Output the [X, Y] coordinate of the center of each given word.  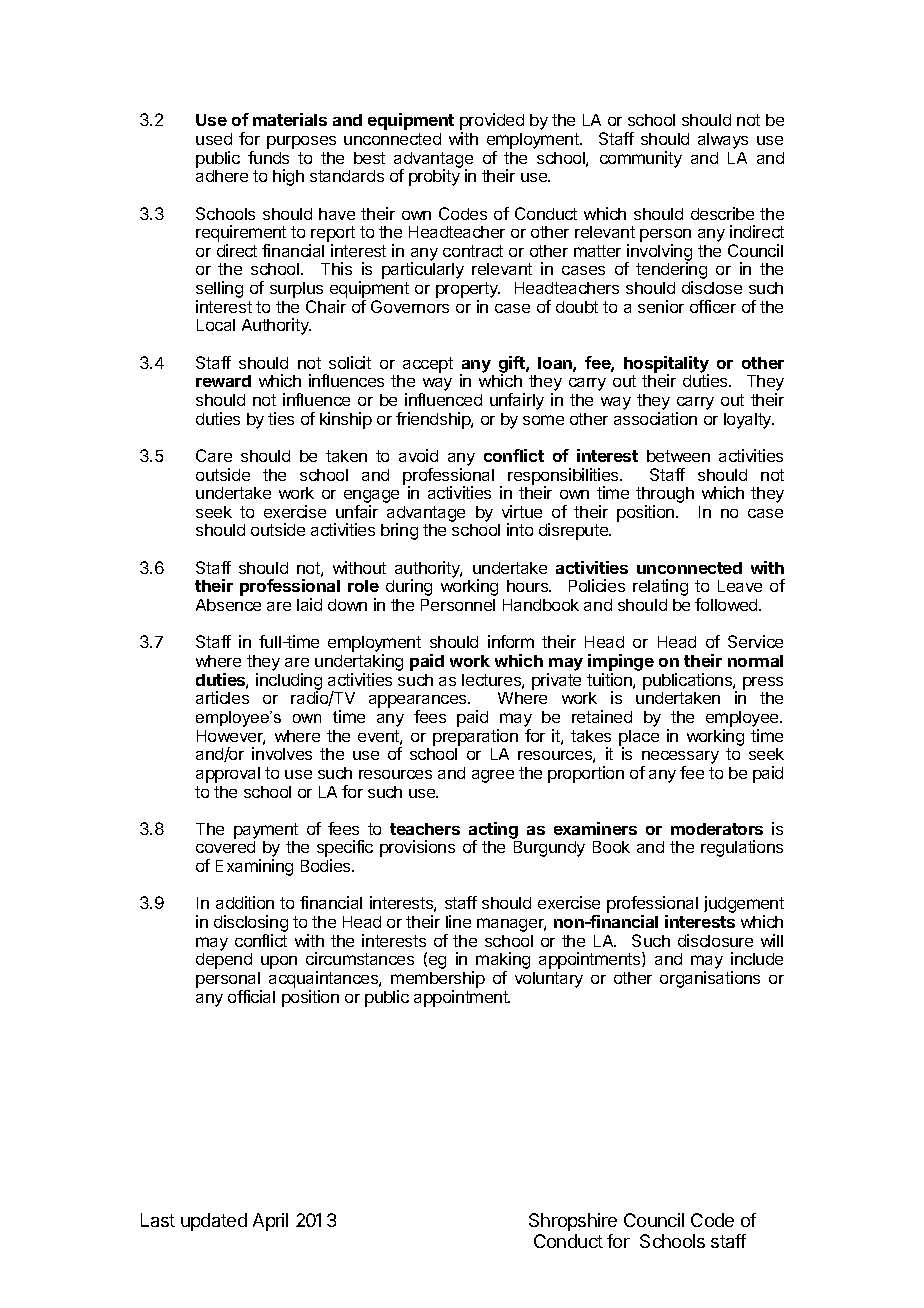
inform [511, 641]
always [723, 141]
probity [434, 177]
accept [428, 365]
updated [214, 1222]
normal [755, 661]
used [214, 139]
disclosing [251, 925]
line [458, 921]
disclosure [715, 940]
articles [222, 697]
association [655, 418]
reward [223, 381]
